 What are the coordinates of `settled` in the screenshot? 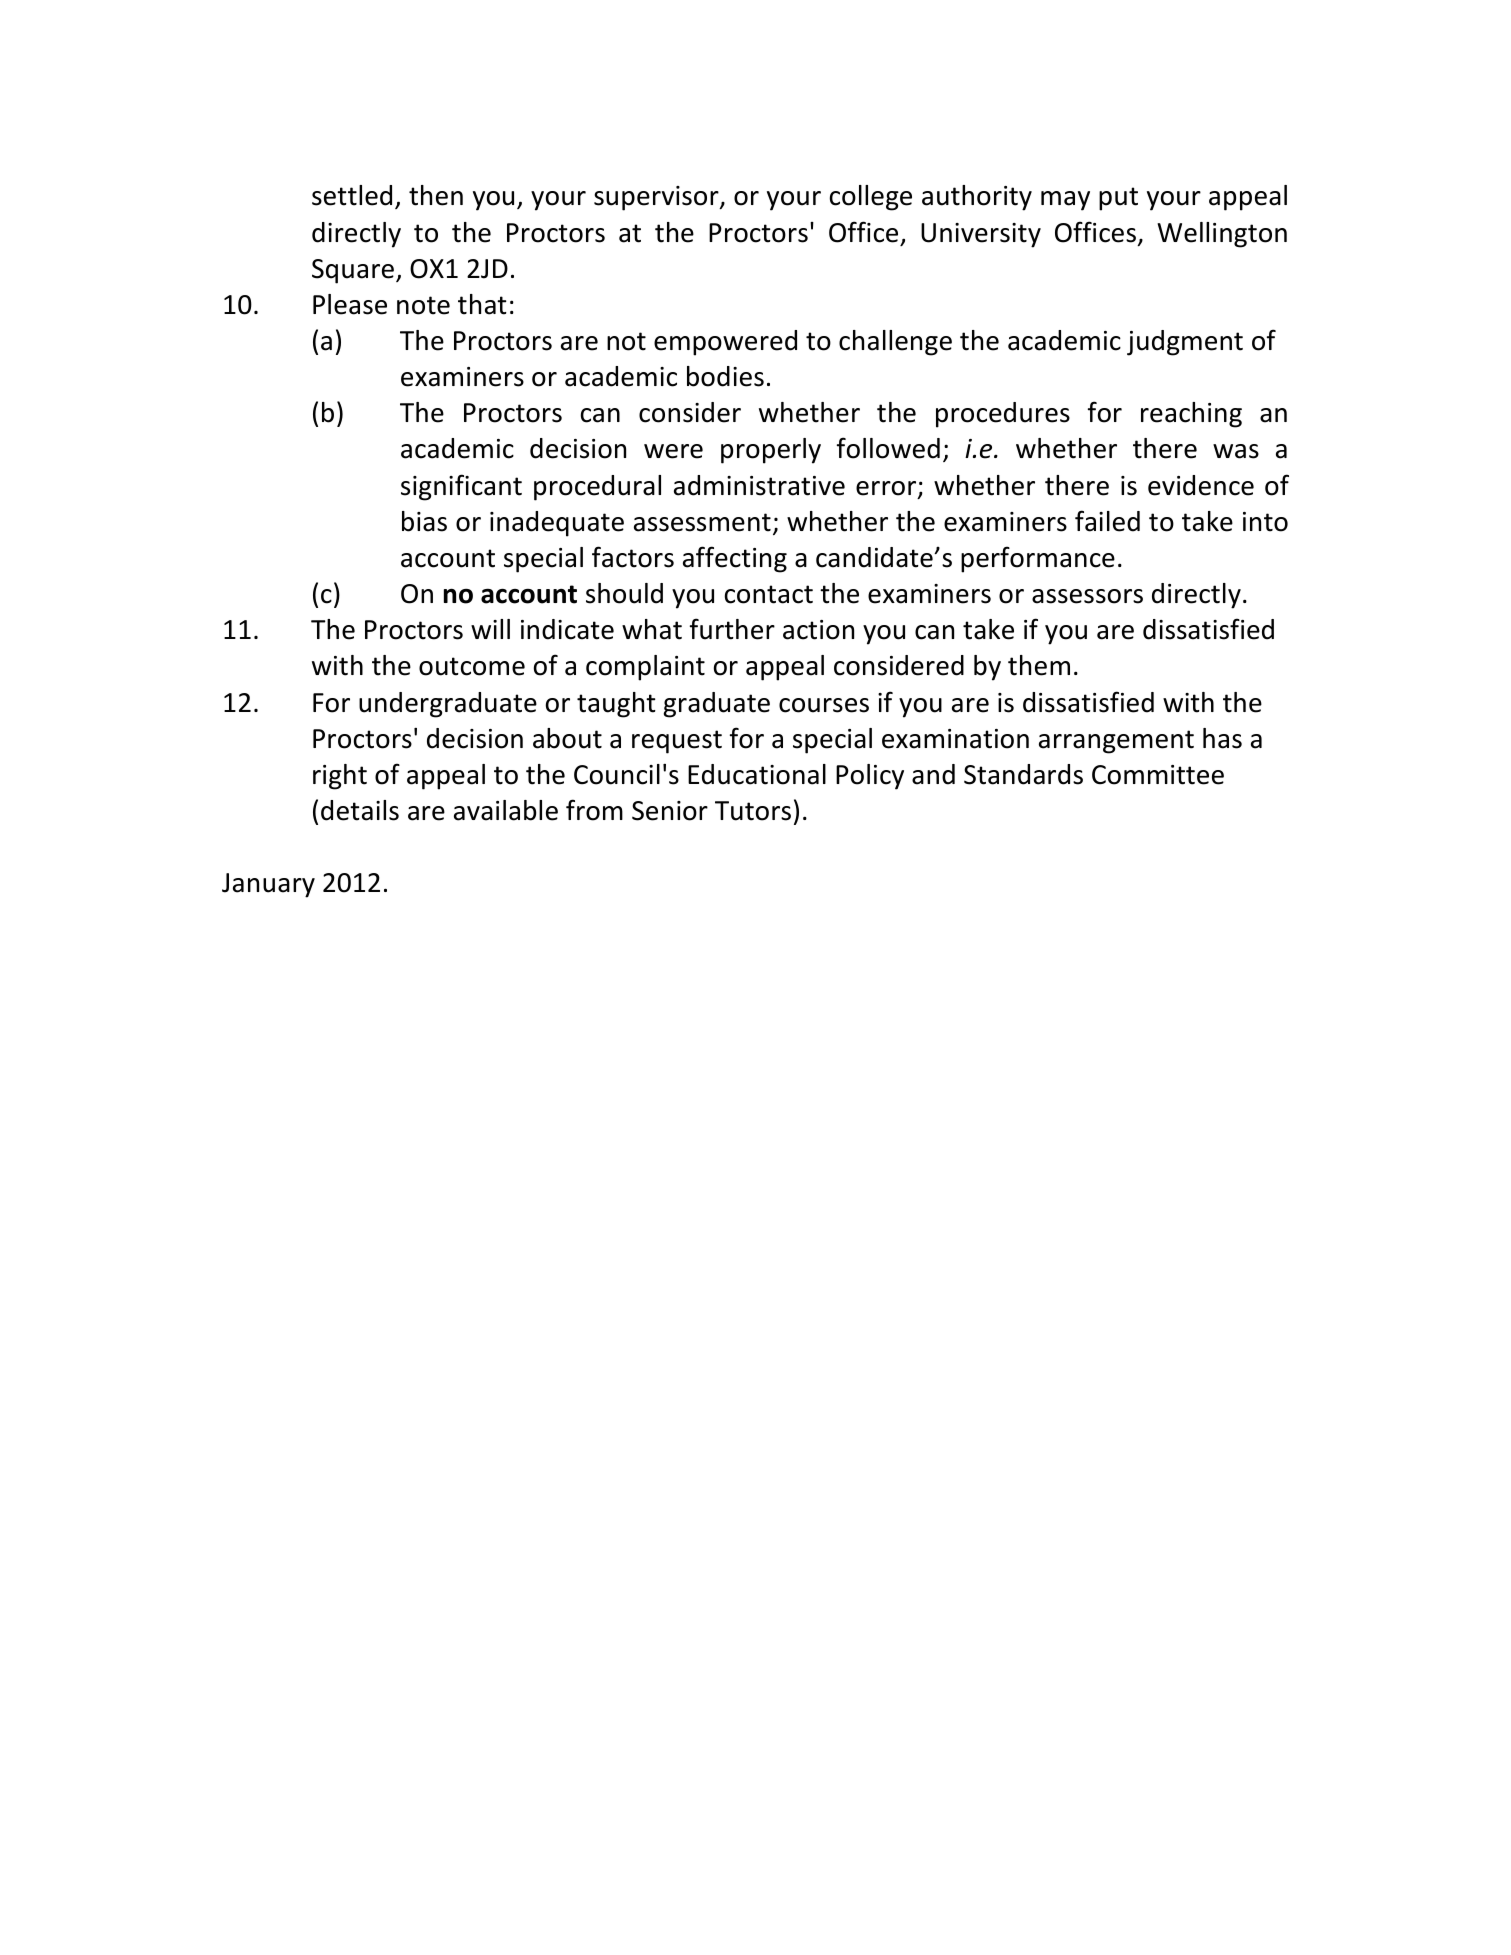 It's located at (352, 195).
